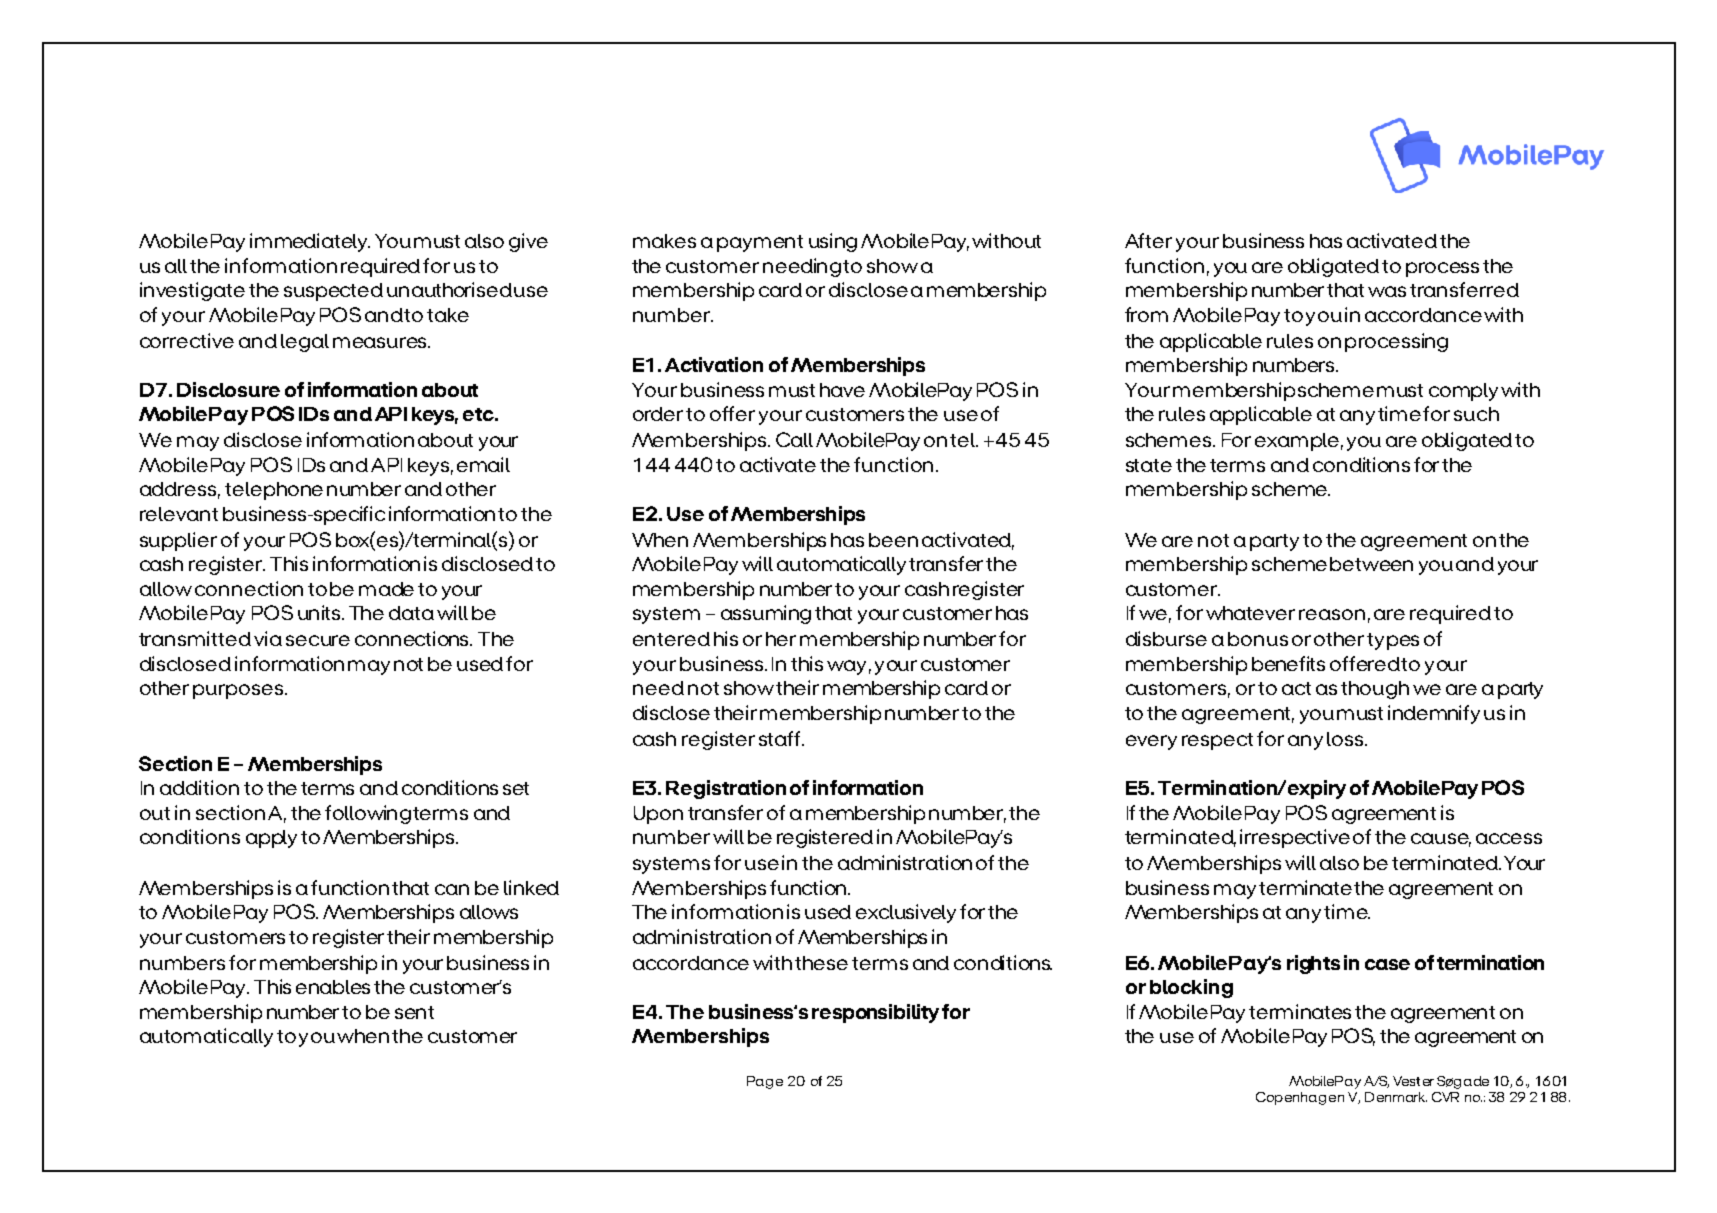  Describe the element at coordinates (318, 640) in the screenshot. I see `secure` at that location.
